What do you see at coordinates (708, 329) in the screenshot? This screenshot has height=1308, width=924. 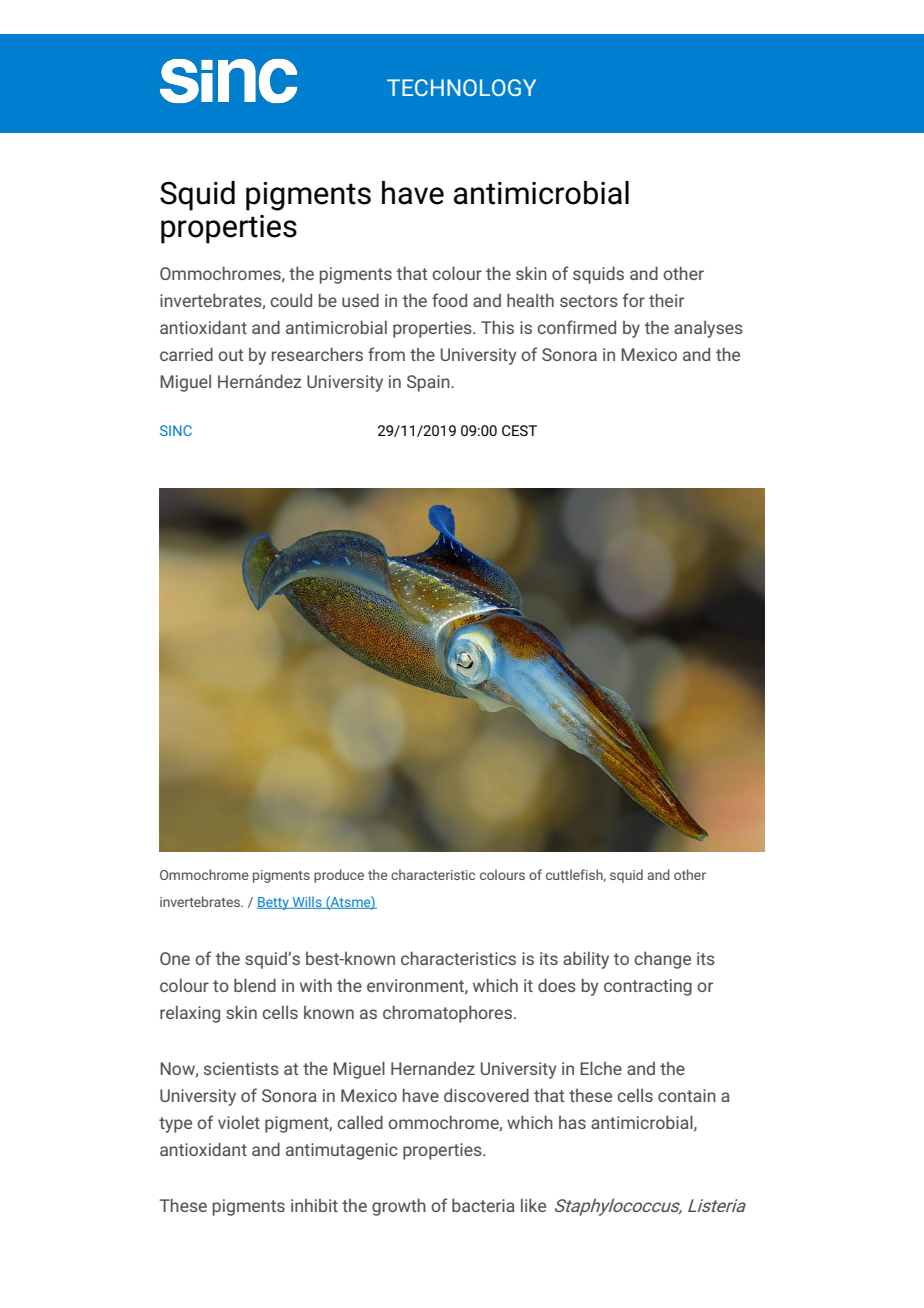 I see `analyses` at bounding box center [708, 329].
